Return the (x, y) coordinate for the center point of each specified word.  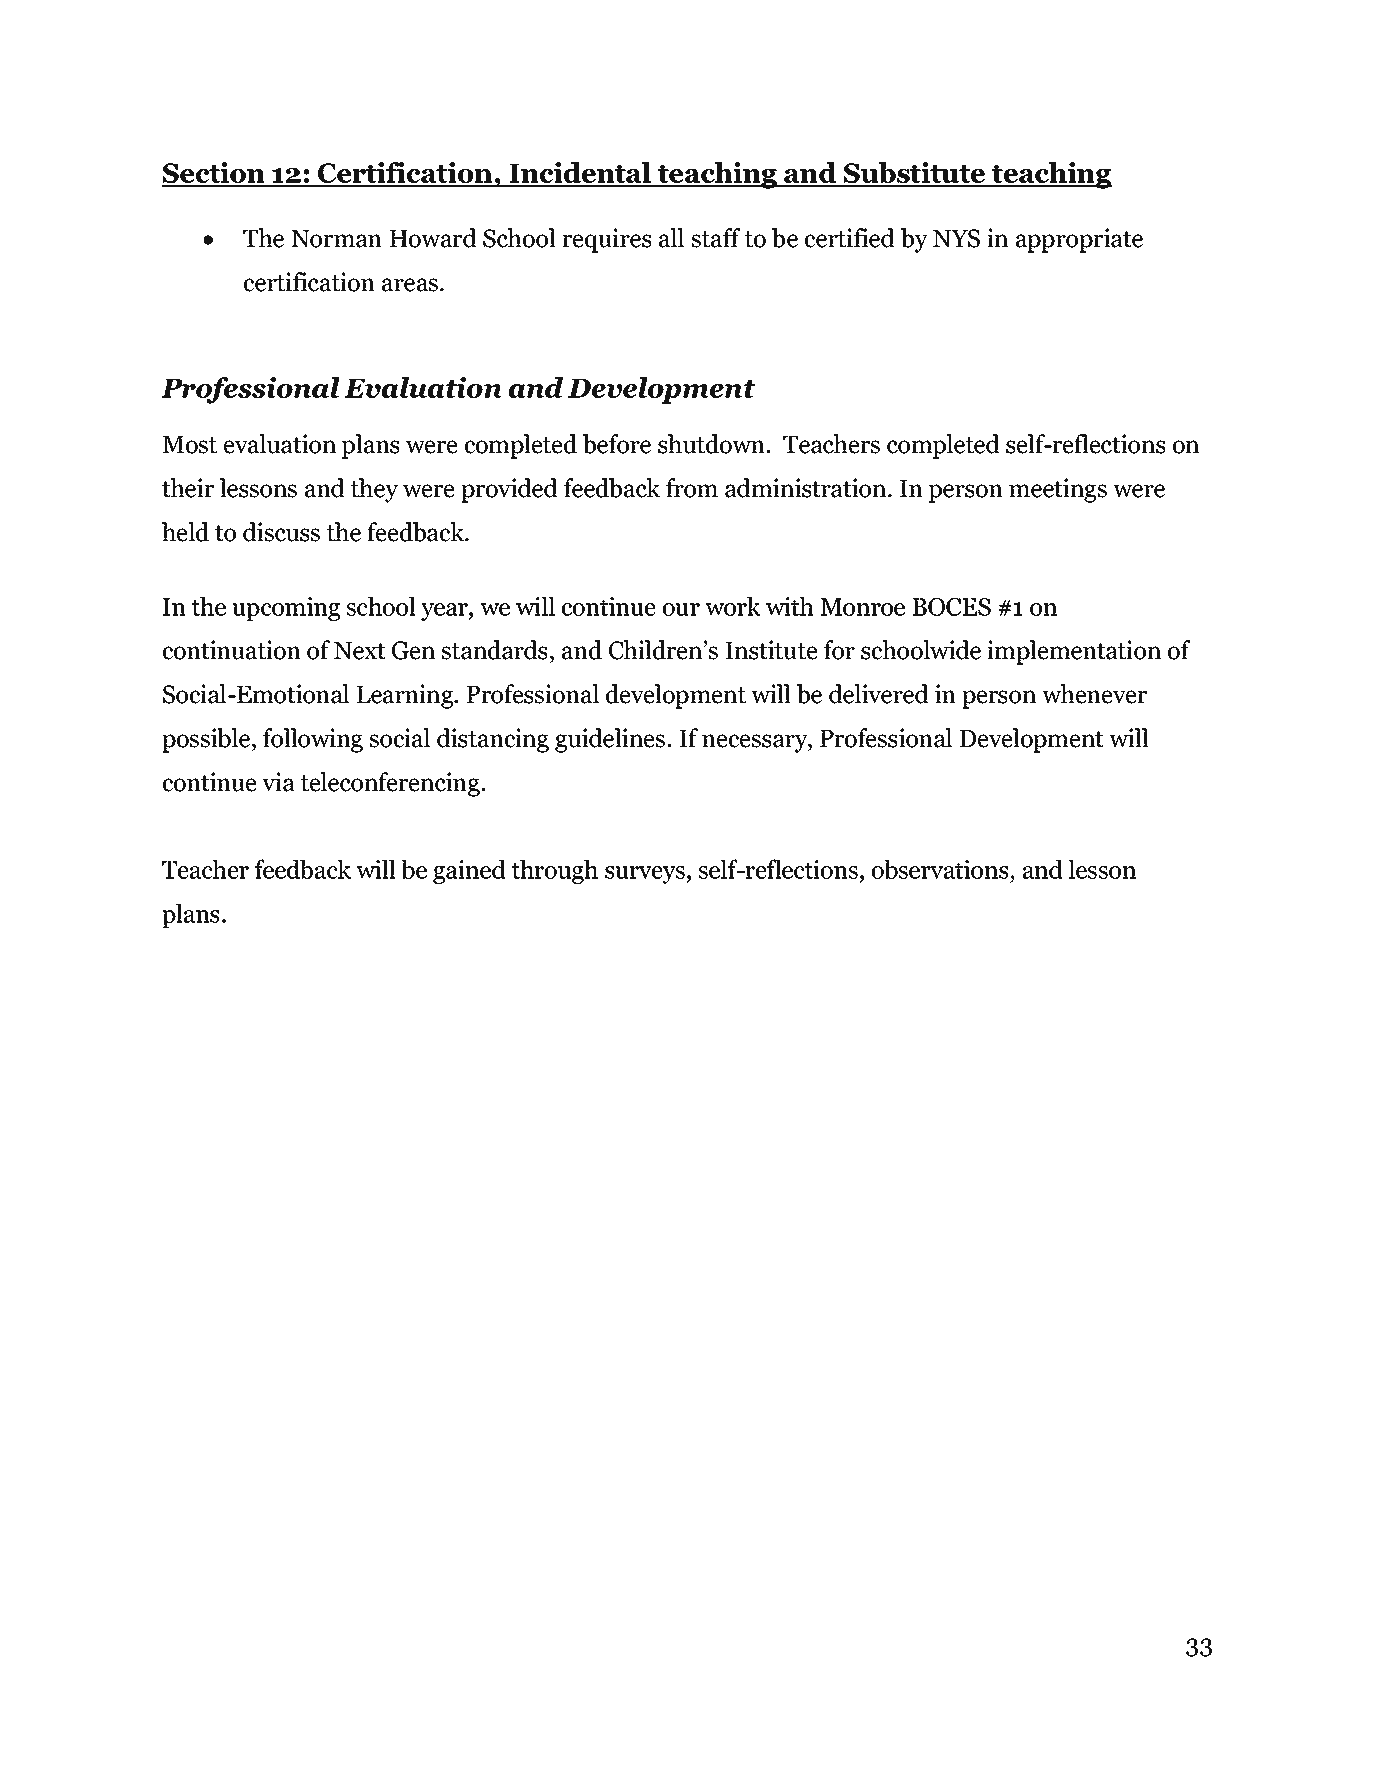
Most (189, 445)
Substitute (914, 174)
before (617, 444)
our (681, 609)
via (278, 782)
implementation (1074, 652)
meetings (1058, 490)
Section (215, 174)
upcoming (286, 609)
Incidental (580, 174)
